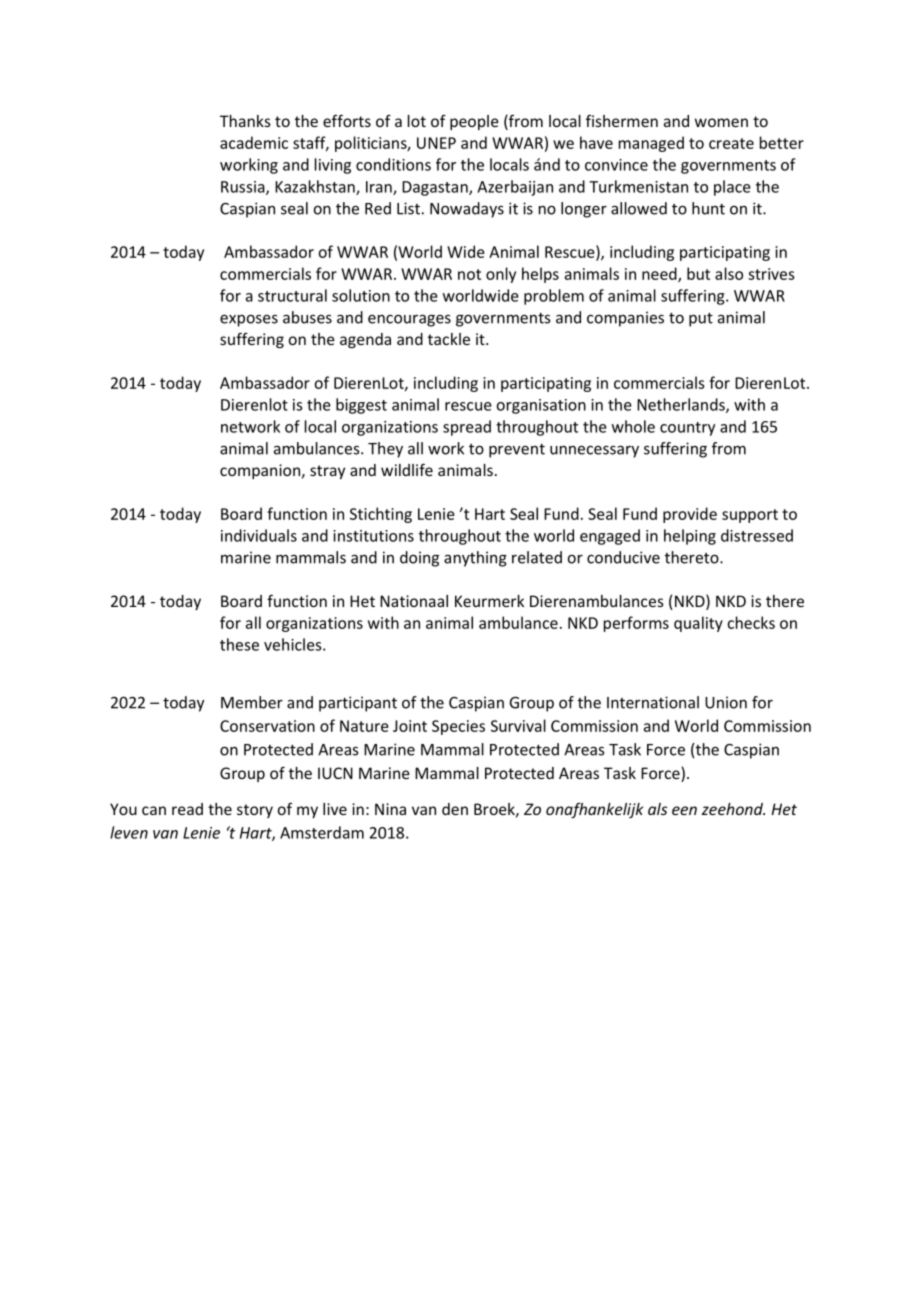 This screenshot has width=924, height=1308. What do you see at coordinates (690, 515) in the screenshot?
I see `provide` at bounding box center [690, 515].
